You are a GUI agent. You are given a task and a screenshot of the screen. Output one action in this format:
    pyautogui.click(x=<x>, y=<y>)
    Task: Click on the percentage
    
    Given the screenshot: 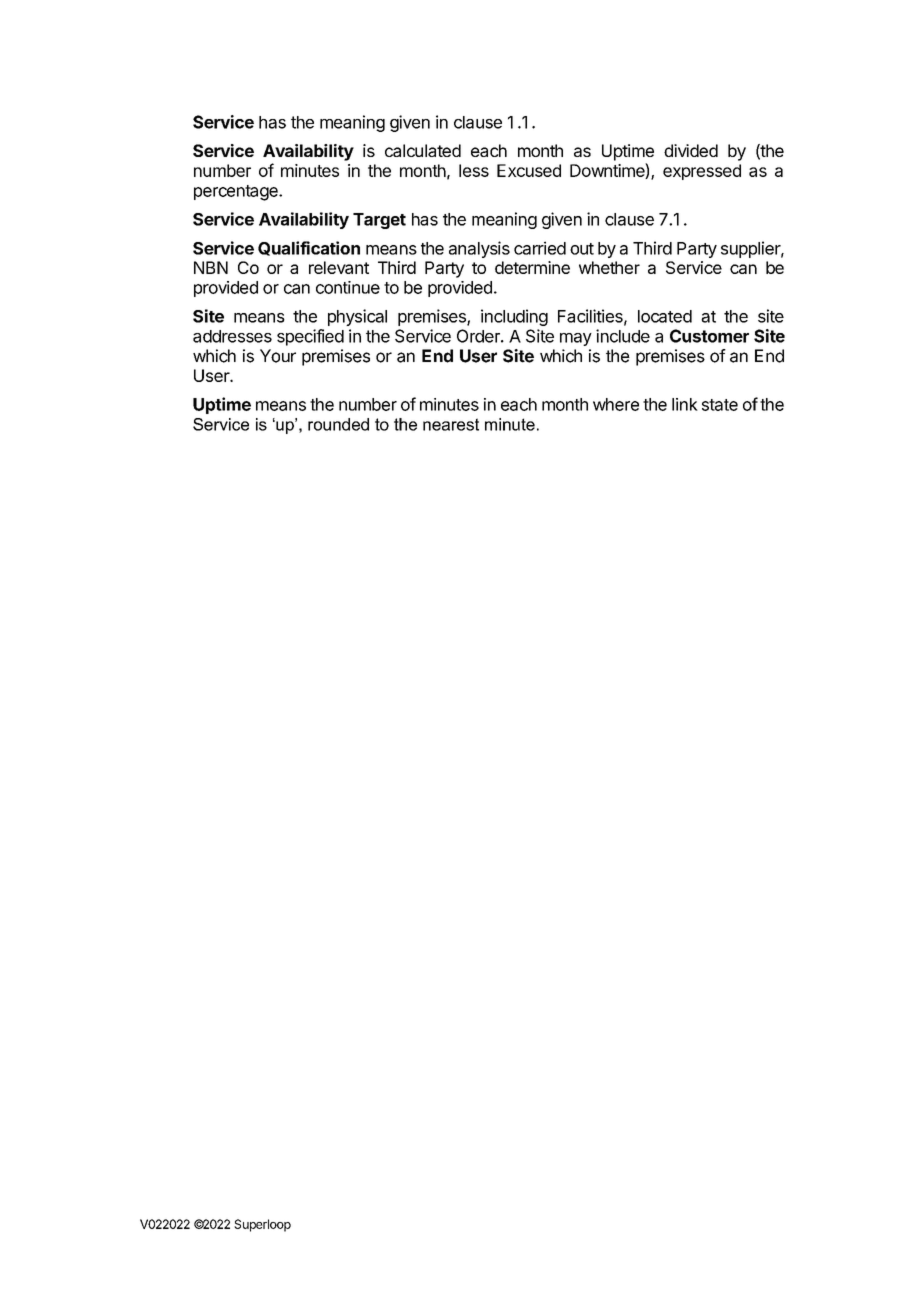 What is the action you would take?
    pyautogui.click(x=237, y=193)
